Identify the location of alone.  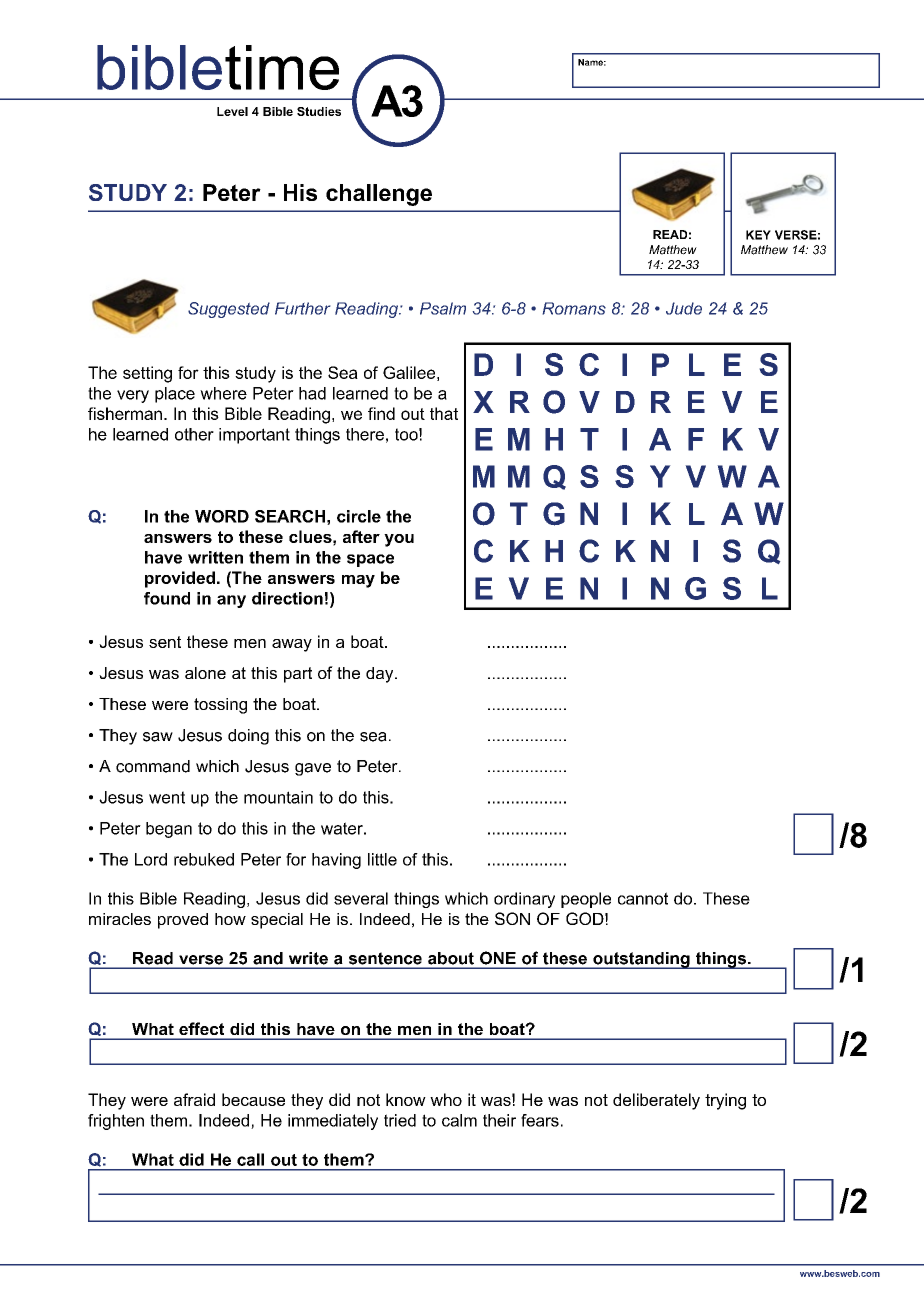
(205, 673).
